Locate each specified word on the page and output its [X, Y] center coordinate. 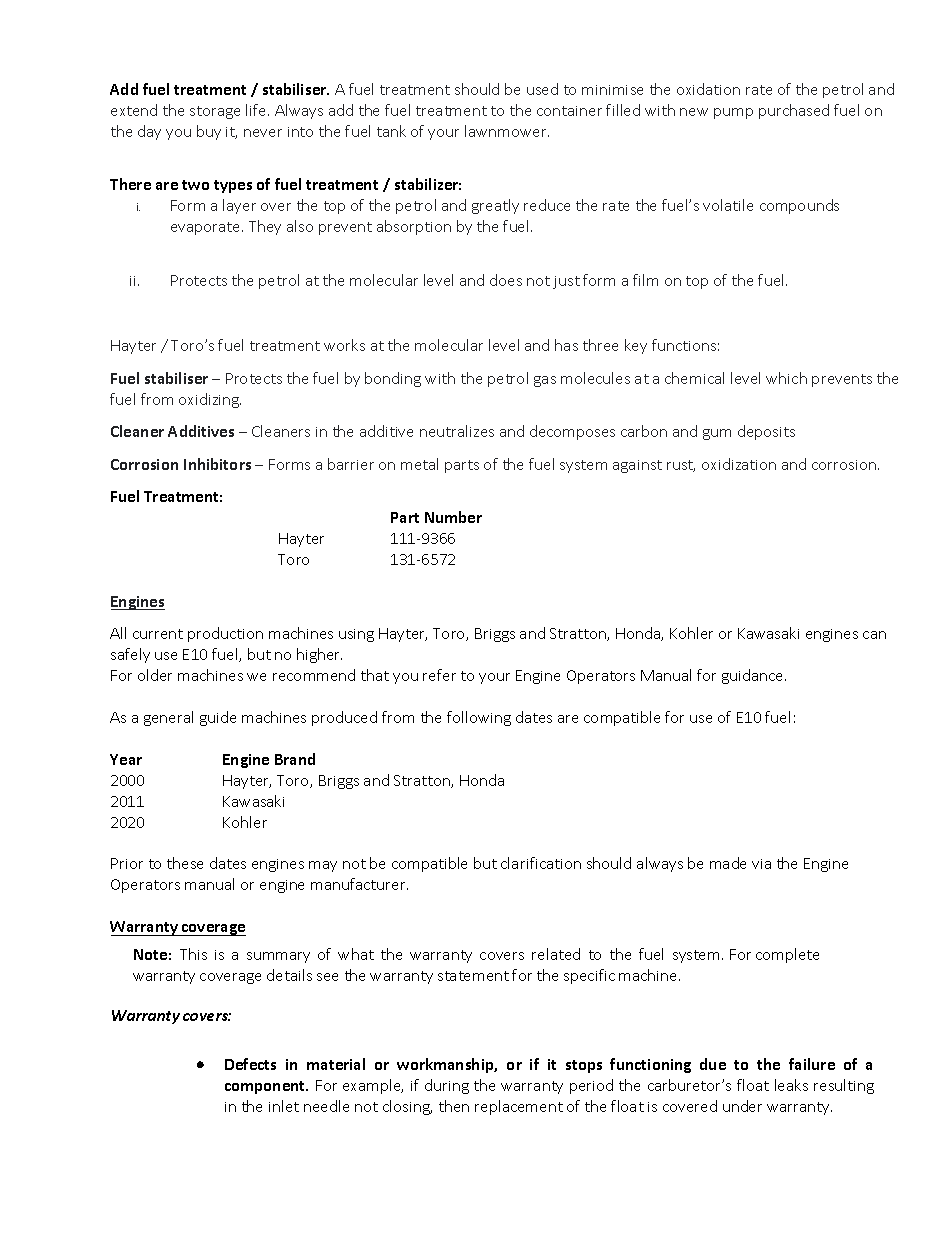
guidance [754, 676]
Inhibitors [217, 464]
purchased [794, 111]
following [479, 718]
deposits [766, 432]
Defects [250, 1064]
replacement [519, 1107]
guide [218, 718]
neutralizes [457, 431]
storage [215, 112]
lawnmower [507, 131]
